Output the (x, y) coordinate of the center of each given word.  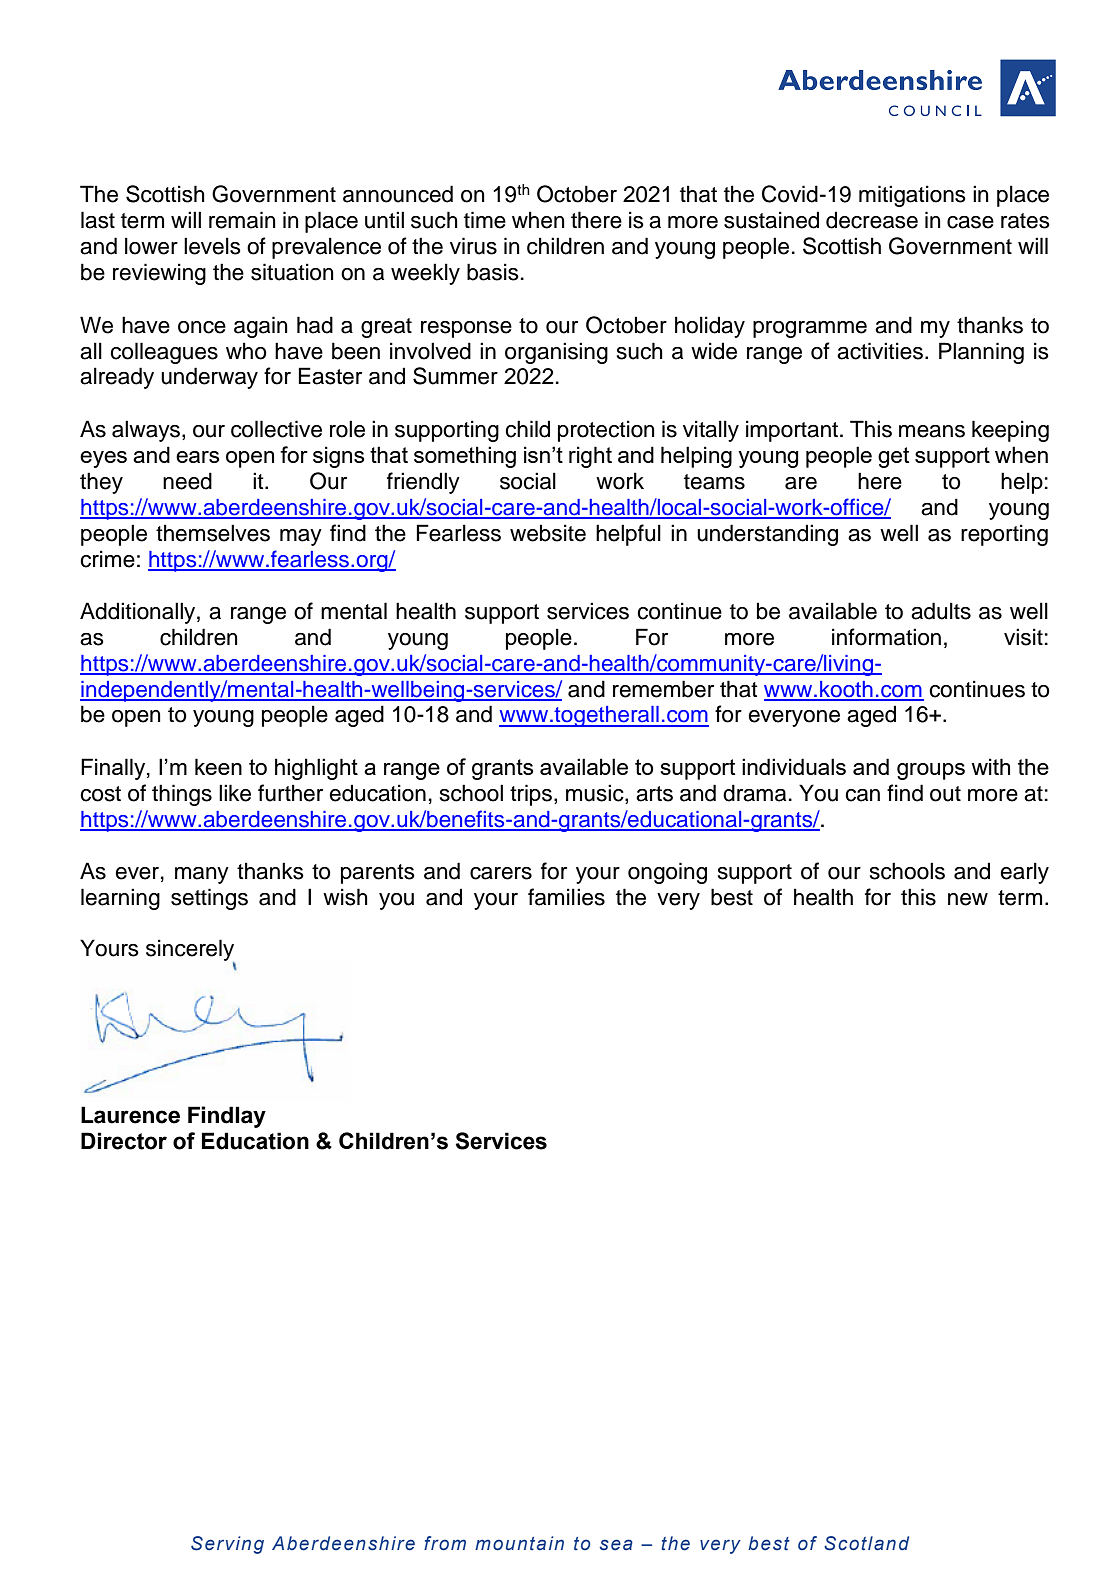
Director (124, 1141)
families (566, 897)
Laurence (130, 1115)
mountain (519, 1543)
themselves (213, 533)
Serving (227, 1545)
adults (941, 611)
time (485, 220)
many (202, 875)
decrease (872, 220)
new (968, 899)
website (548, 533)
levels (212, 246)
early (1024, 873)
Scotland (866, 1543)
